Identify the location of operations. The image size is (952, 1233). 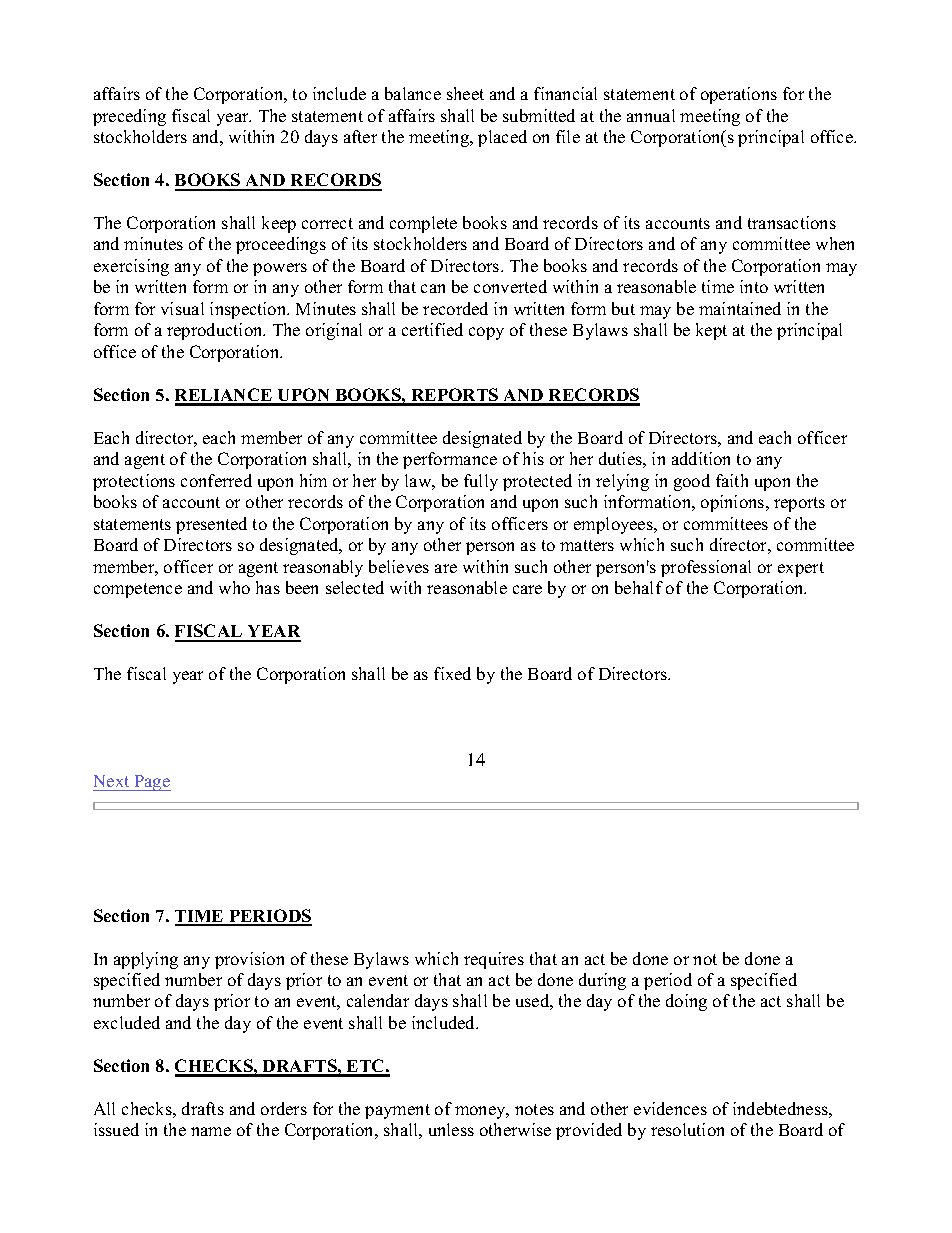
(739, 95).
